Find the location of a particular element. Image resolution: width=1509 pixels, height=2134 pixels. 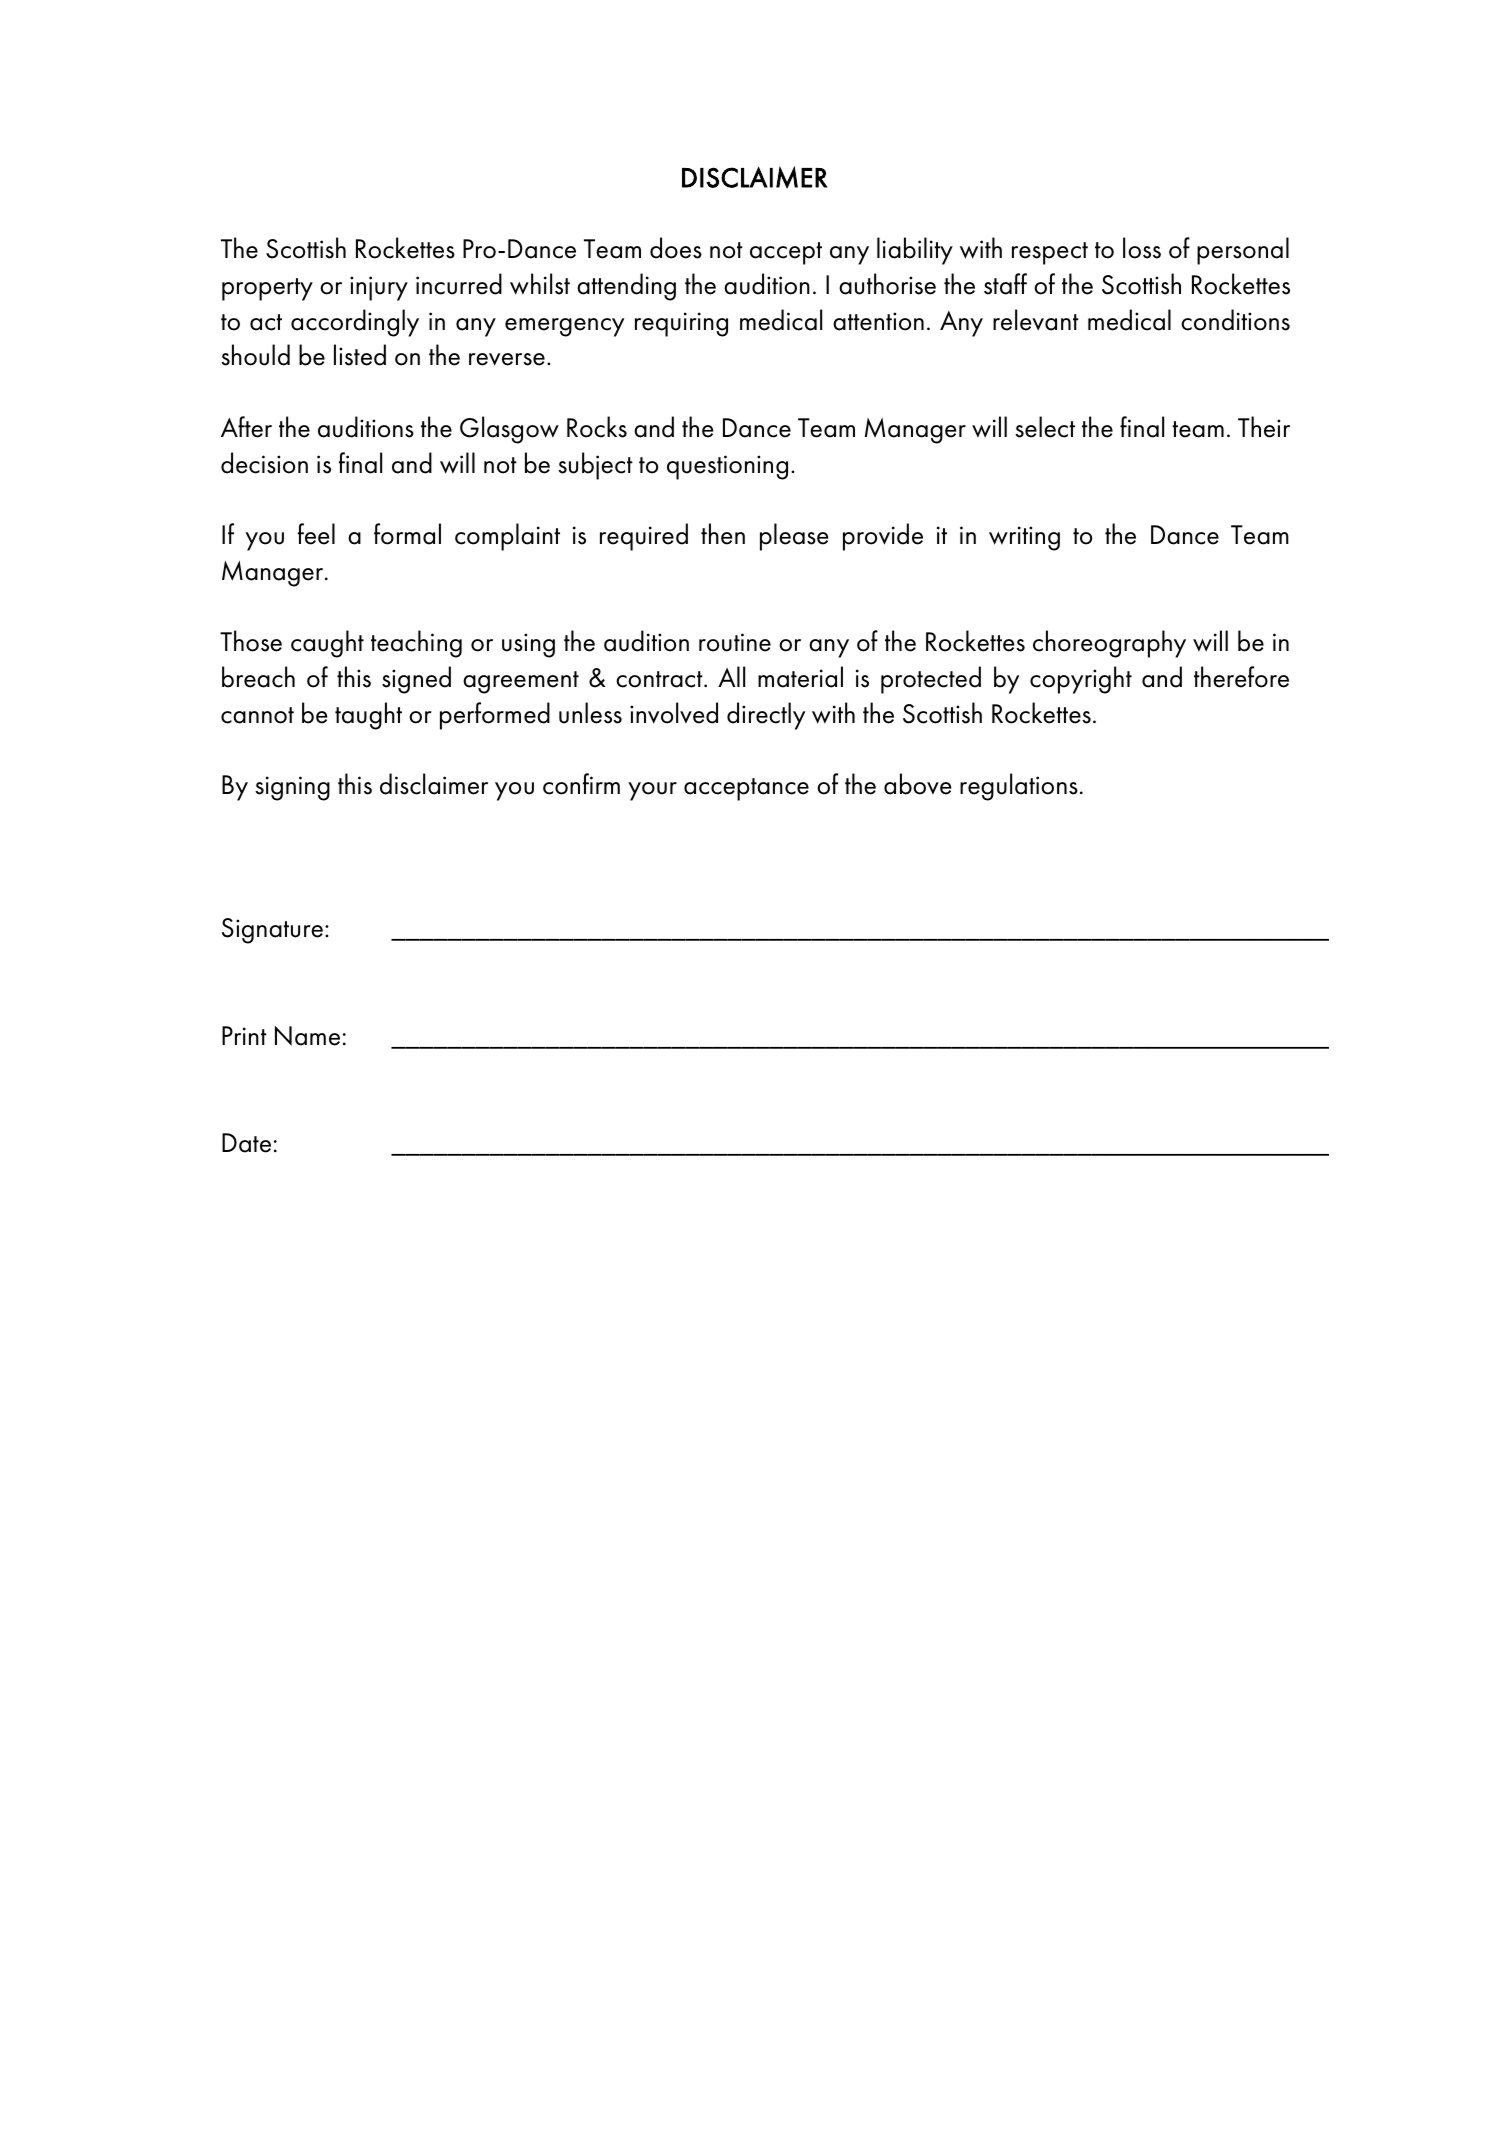

formal is located at coordinates (407, 534).
